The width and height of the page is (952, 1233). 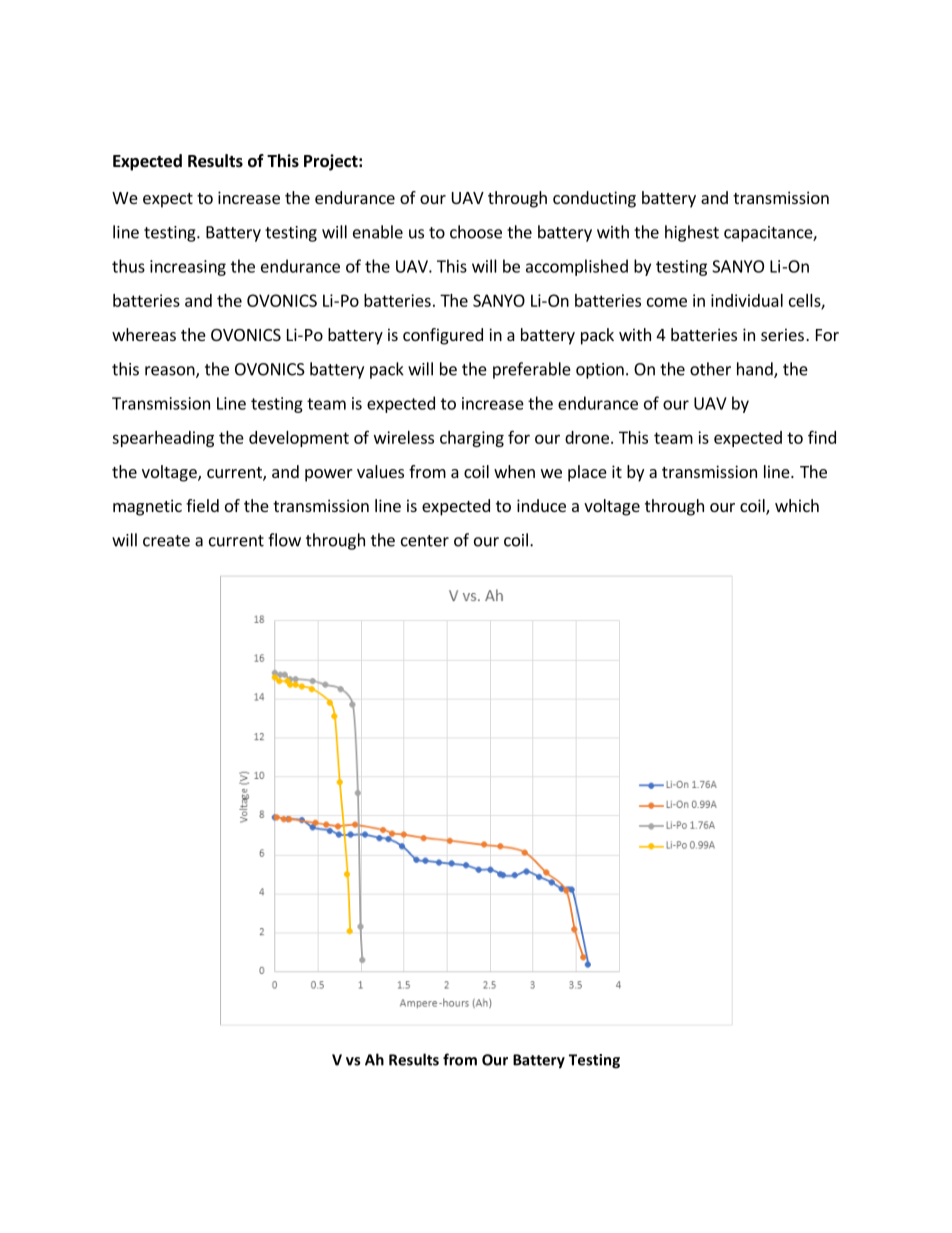 What do you see at coordinates (378, 232) in the page?
I see `enable` at bounding box center [378, 232].
